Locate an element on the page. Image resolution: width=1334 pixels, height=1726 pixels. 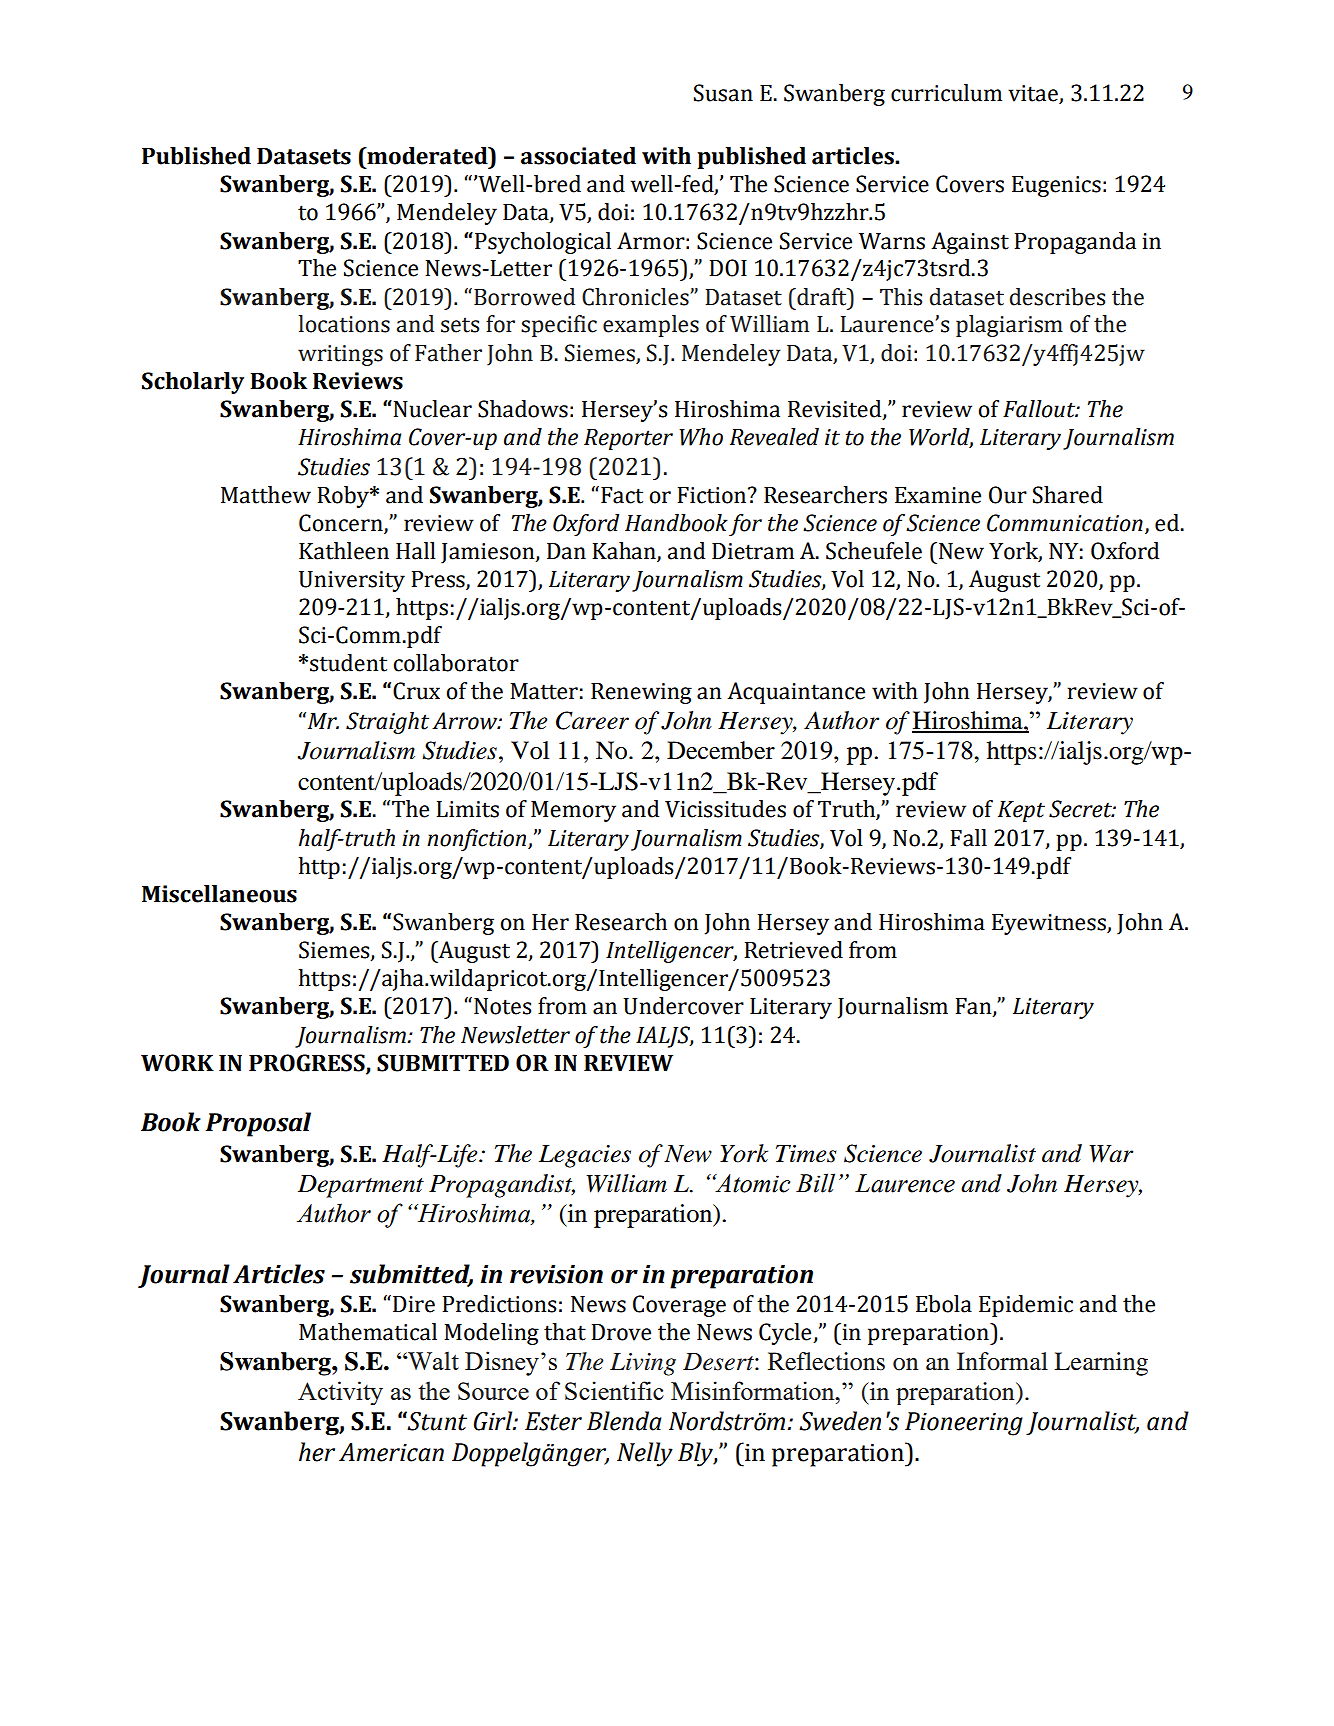
Fan is located at coordinates (974, 1007).
